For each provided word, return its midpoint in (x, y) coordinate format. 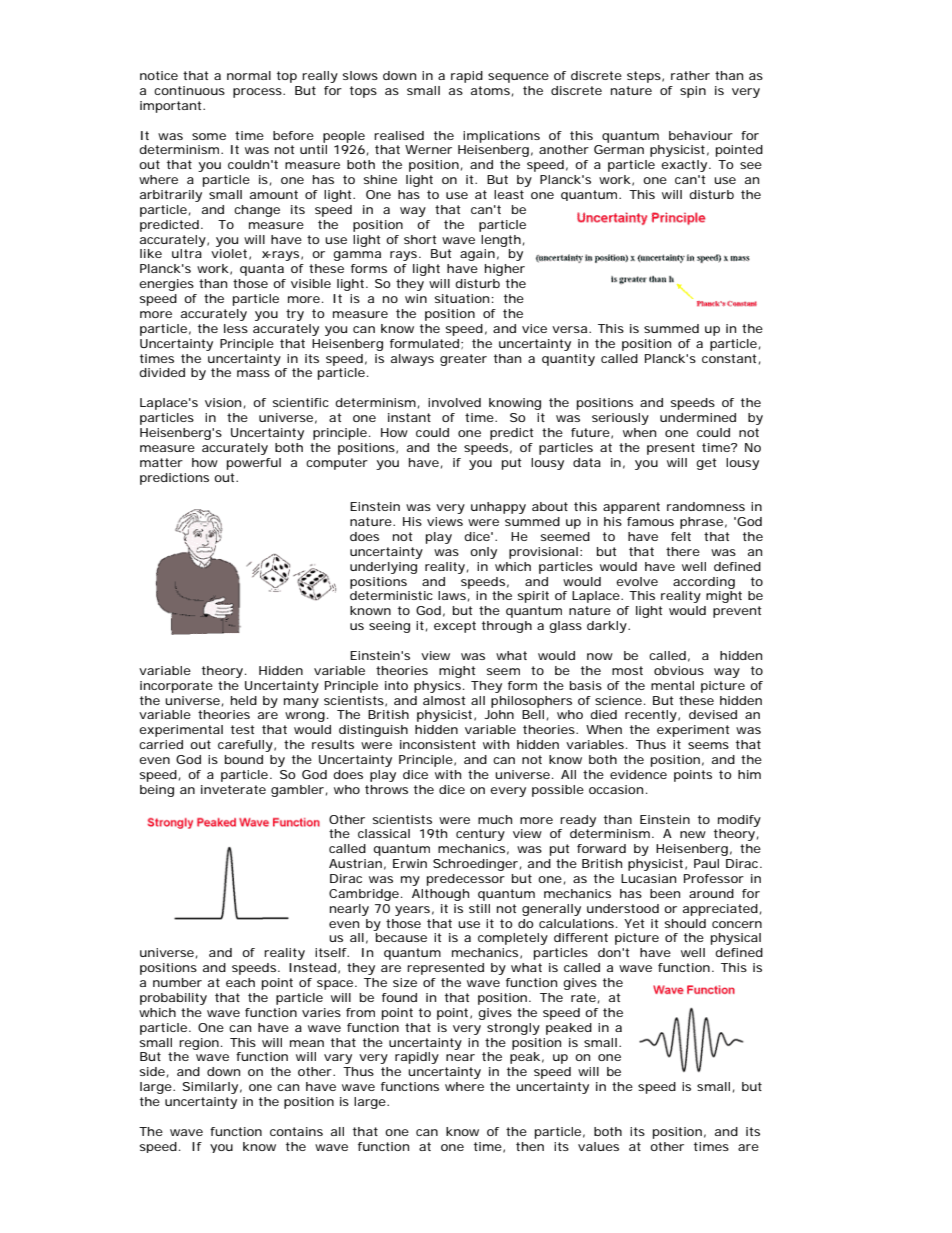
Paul (706, 863)
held (244, 700)
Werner (428, 149)
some (209, 136)
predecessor (466, 880)
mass (253, 373)
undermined (698, 417)
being (157, 791)
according (704, 583)
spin (693, 92)
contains (296, 1131)
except (455, 627)
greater (463, 360)
